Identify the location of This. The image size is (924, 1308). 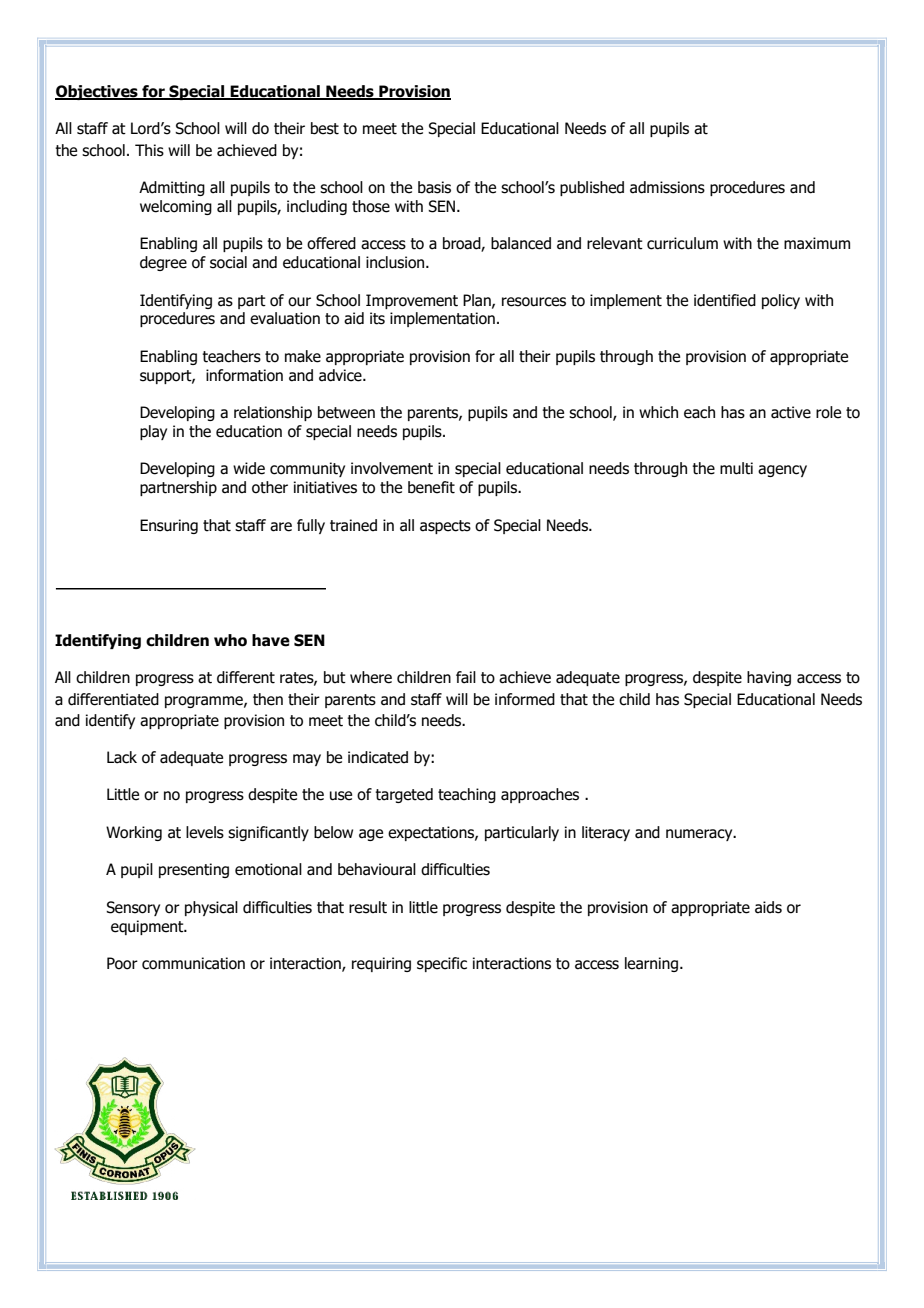
(149, 150).
